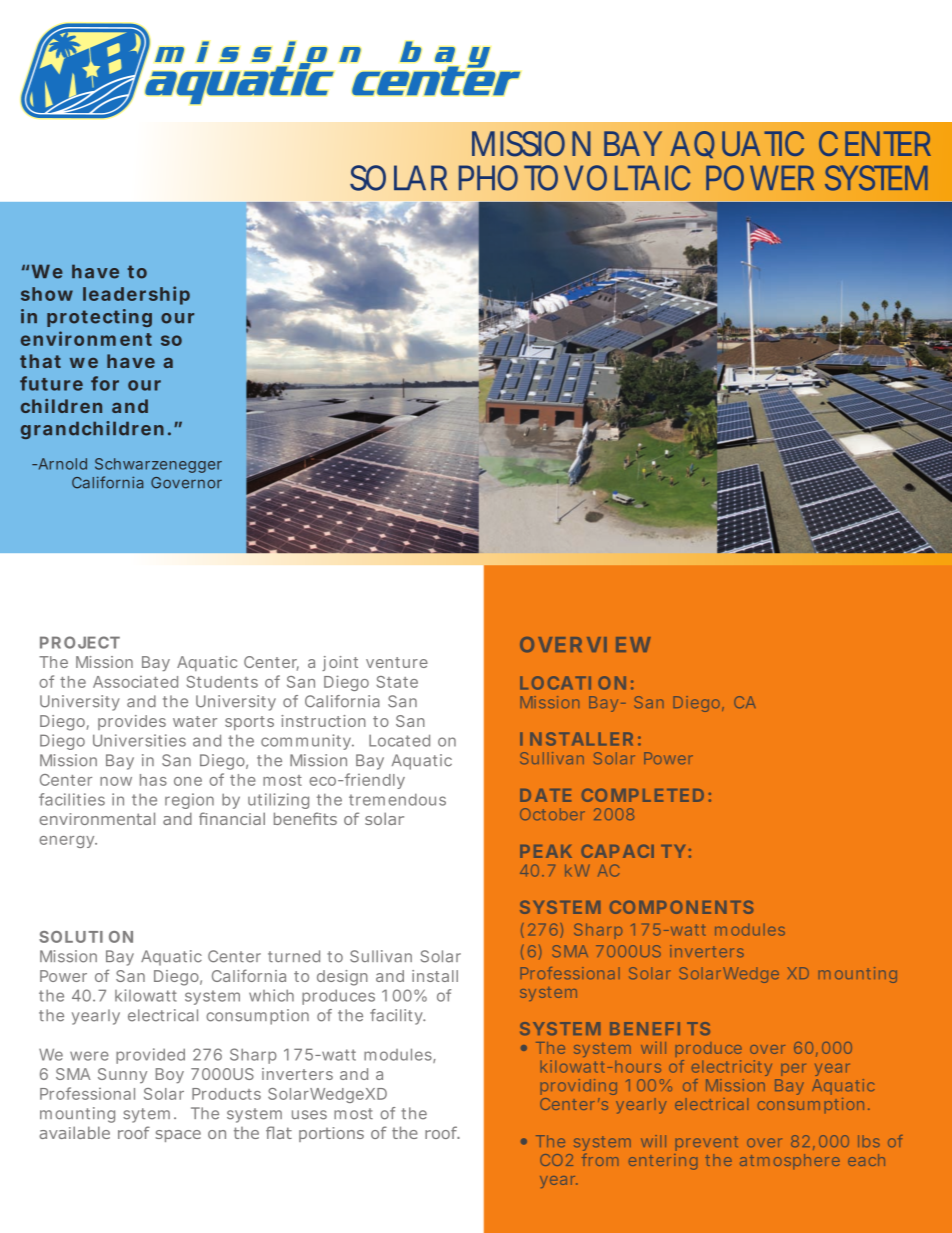 The image size is (952, 1233). Describe the element at coordinates (552, 814) in the screenshot. I see `October` at that location.
